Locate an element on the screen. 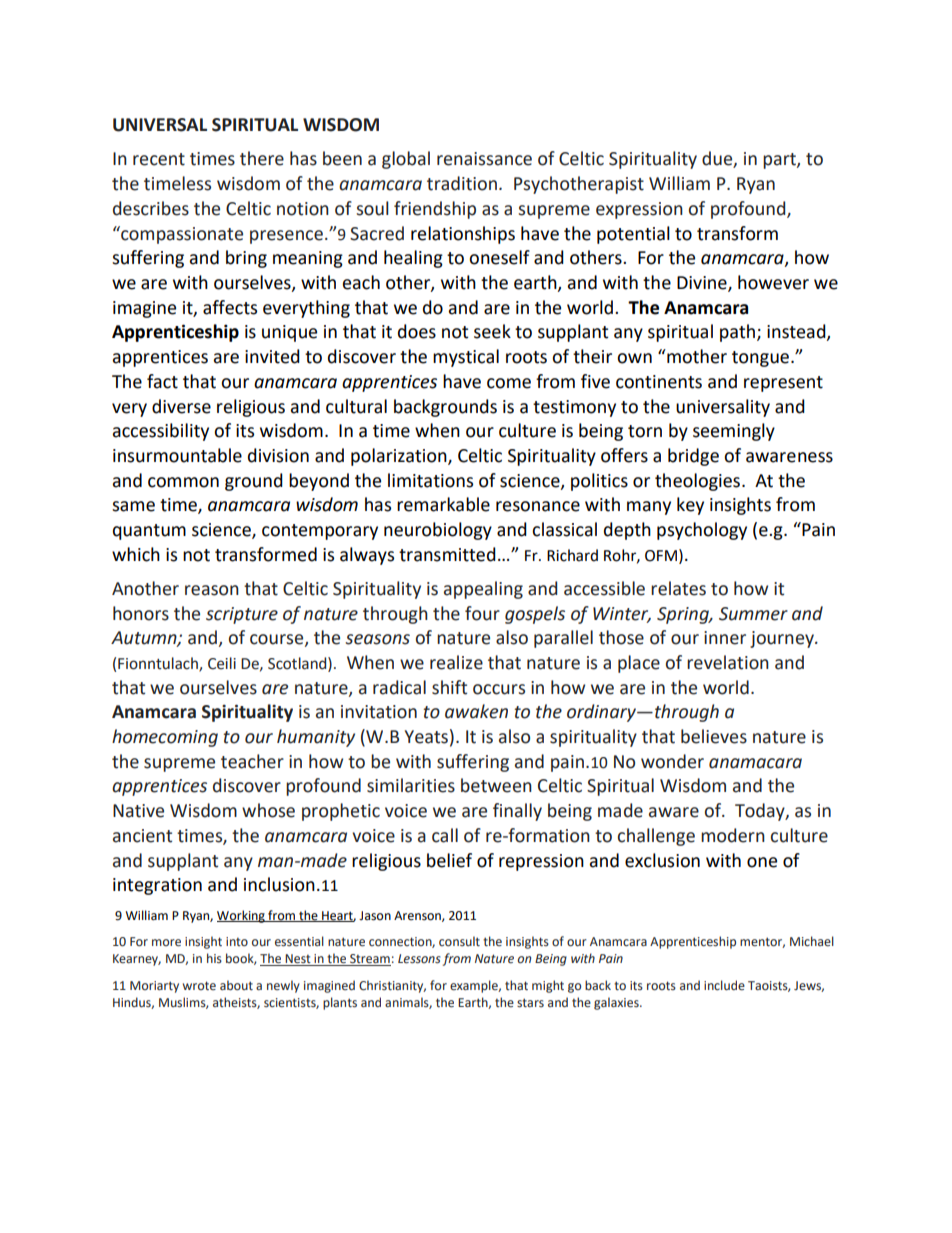 The width and height of the screenshot is (952, 1233). tradition is located at coordinates (463, 183).
